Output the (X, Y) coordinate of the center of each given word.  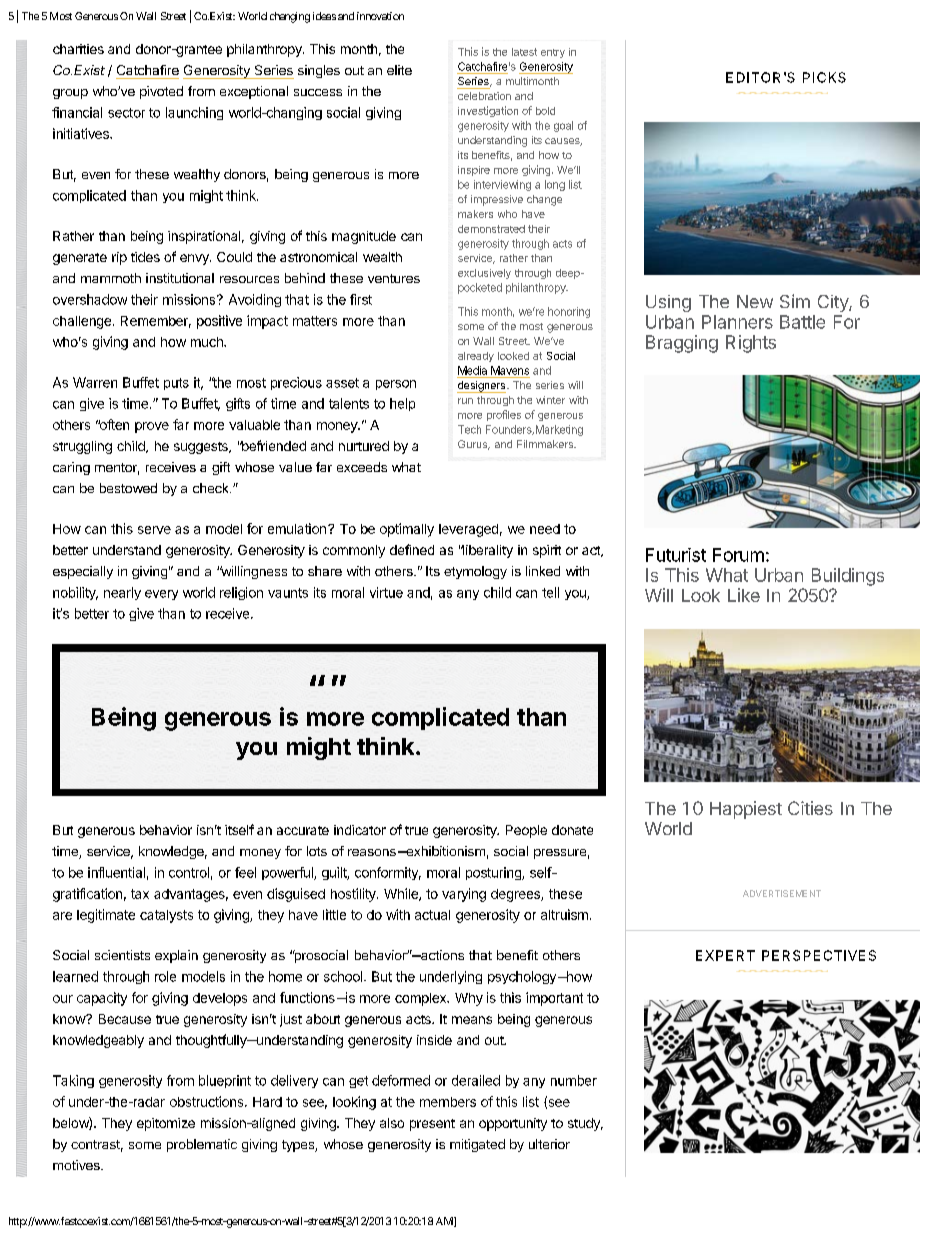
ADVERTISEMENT (782, 893)
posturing (494, 873)
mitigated (477, 1145)
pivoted (161, 92)
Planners (737, 322)
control (189, 872)
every (161, 595)
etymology (475, 572)
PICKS (824, 77)
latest (524, 52)
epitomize (166, 1124)
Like (744, 595)
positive (219, 322)
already (476, 357)
